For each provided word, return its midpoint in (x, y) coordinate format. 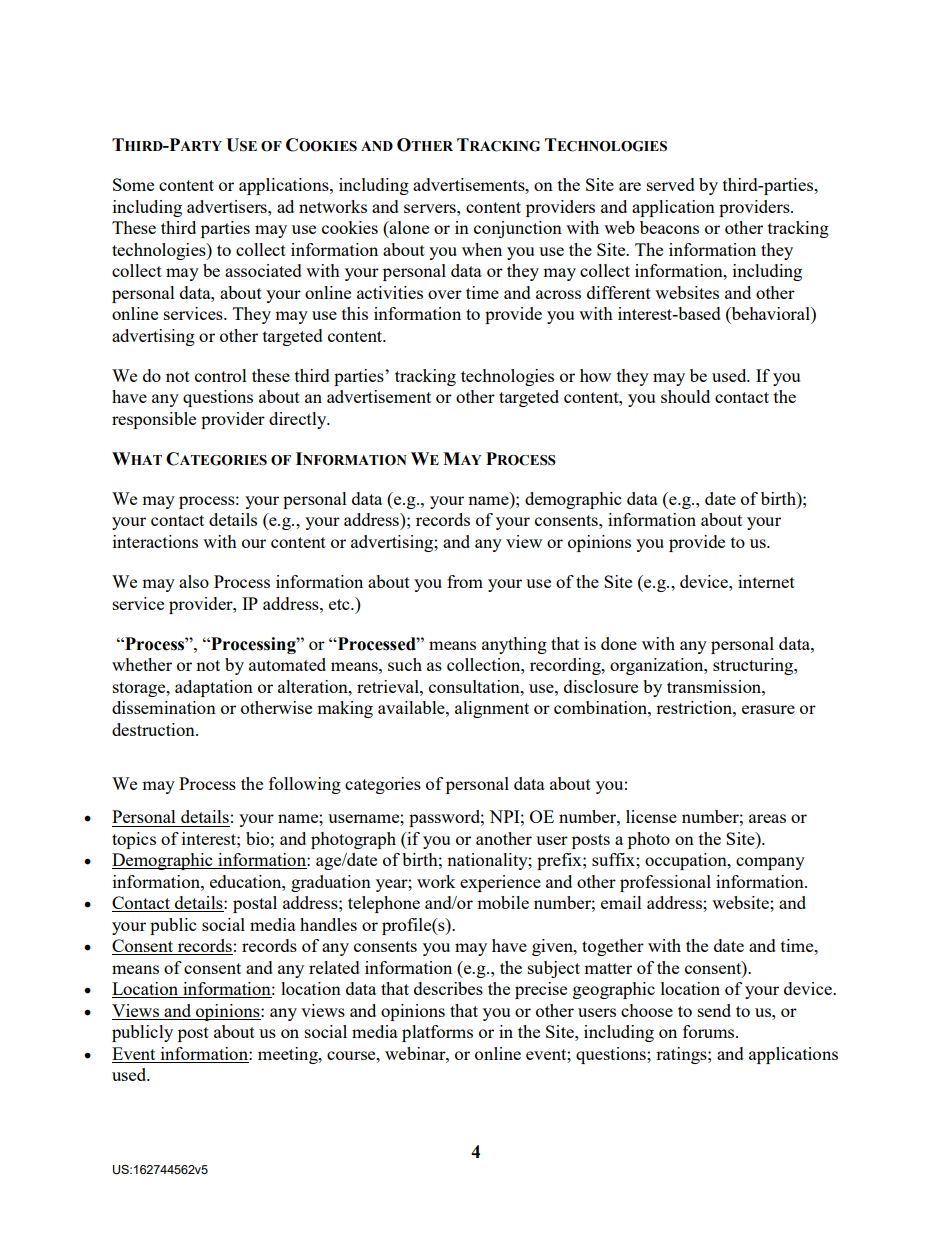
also (194, 581)
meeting (289, 1055)
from (465, 581)
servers (431, 208)
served (671, 184)
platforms (437, 1033)
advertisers (228, 206)
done (619, 643)
